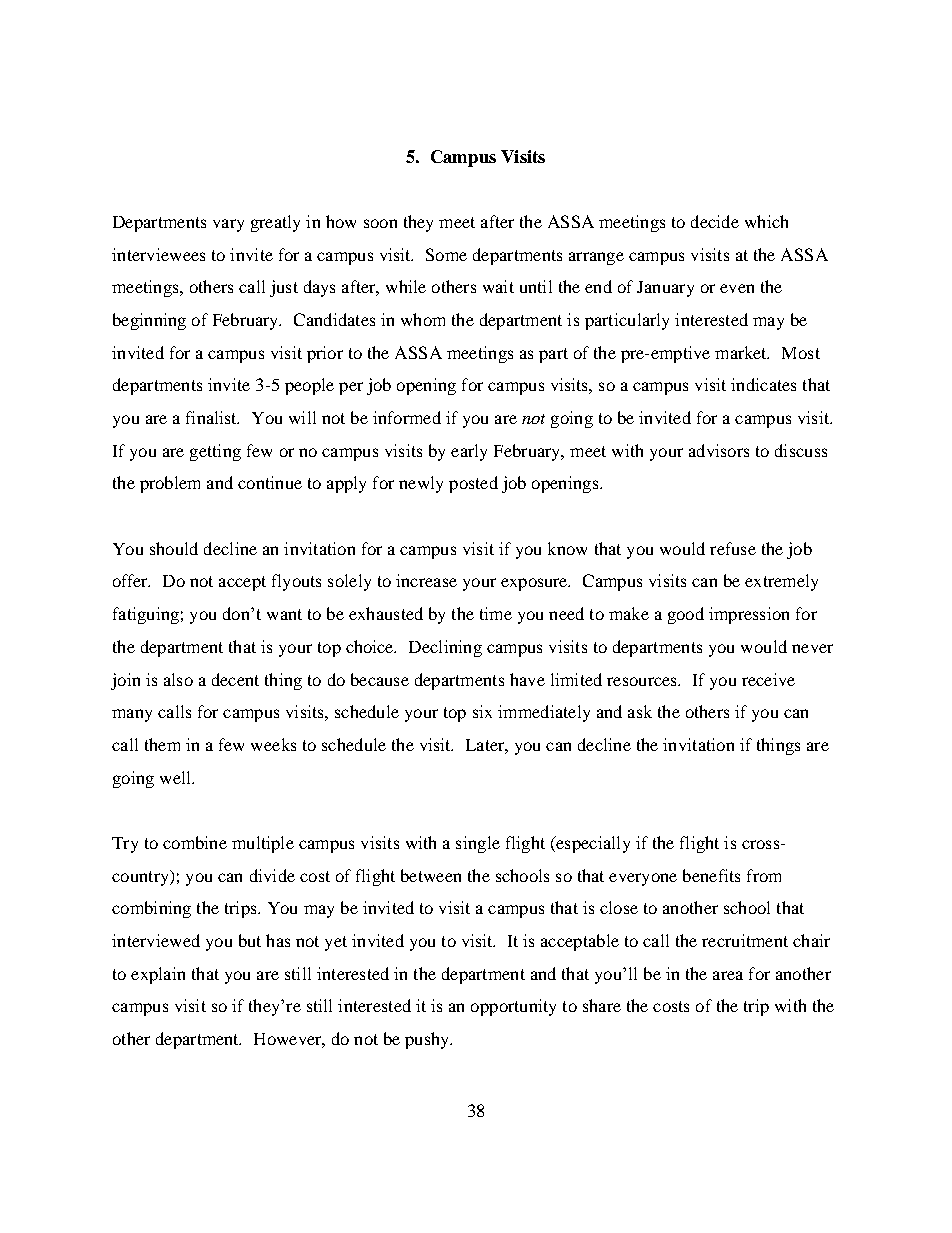 The image size is (952, 1233). Describe the element at coordinates (176, 777) in the screenshot. I see `well` at that location.
